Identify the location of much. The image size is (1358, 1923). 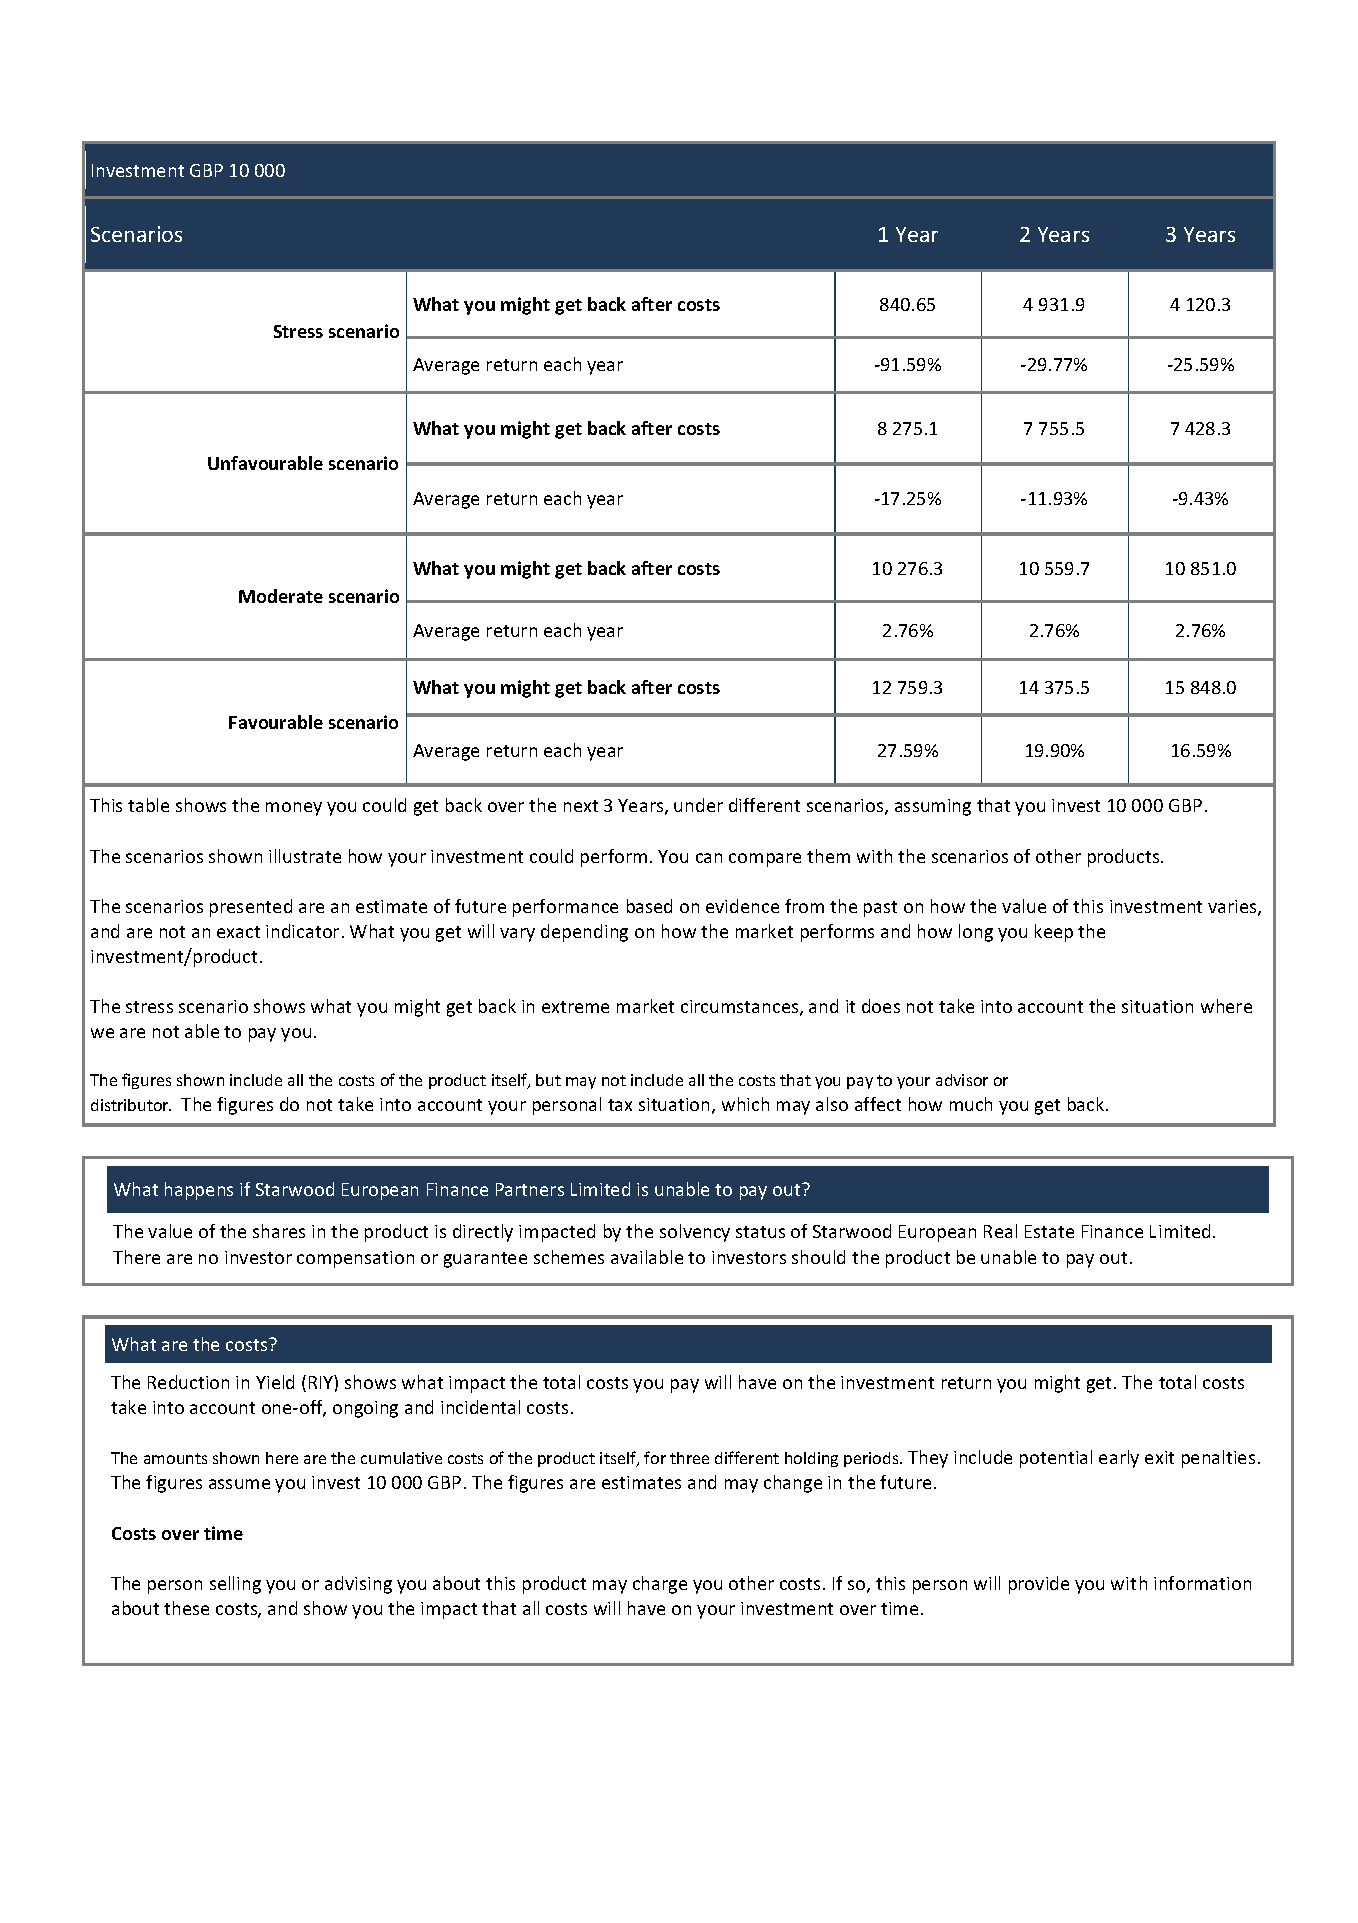
(971, 1104).
